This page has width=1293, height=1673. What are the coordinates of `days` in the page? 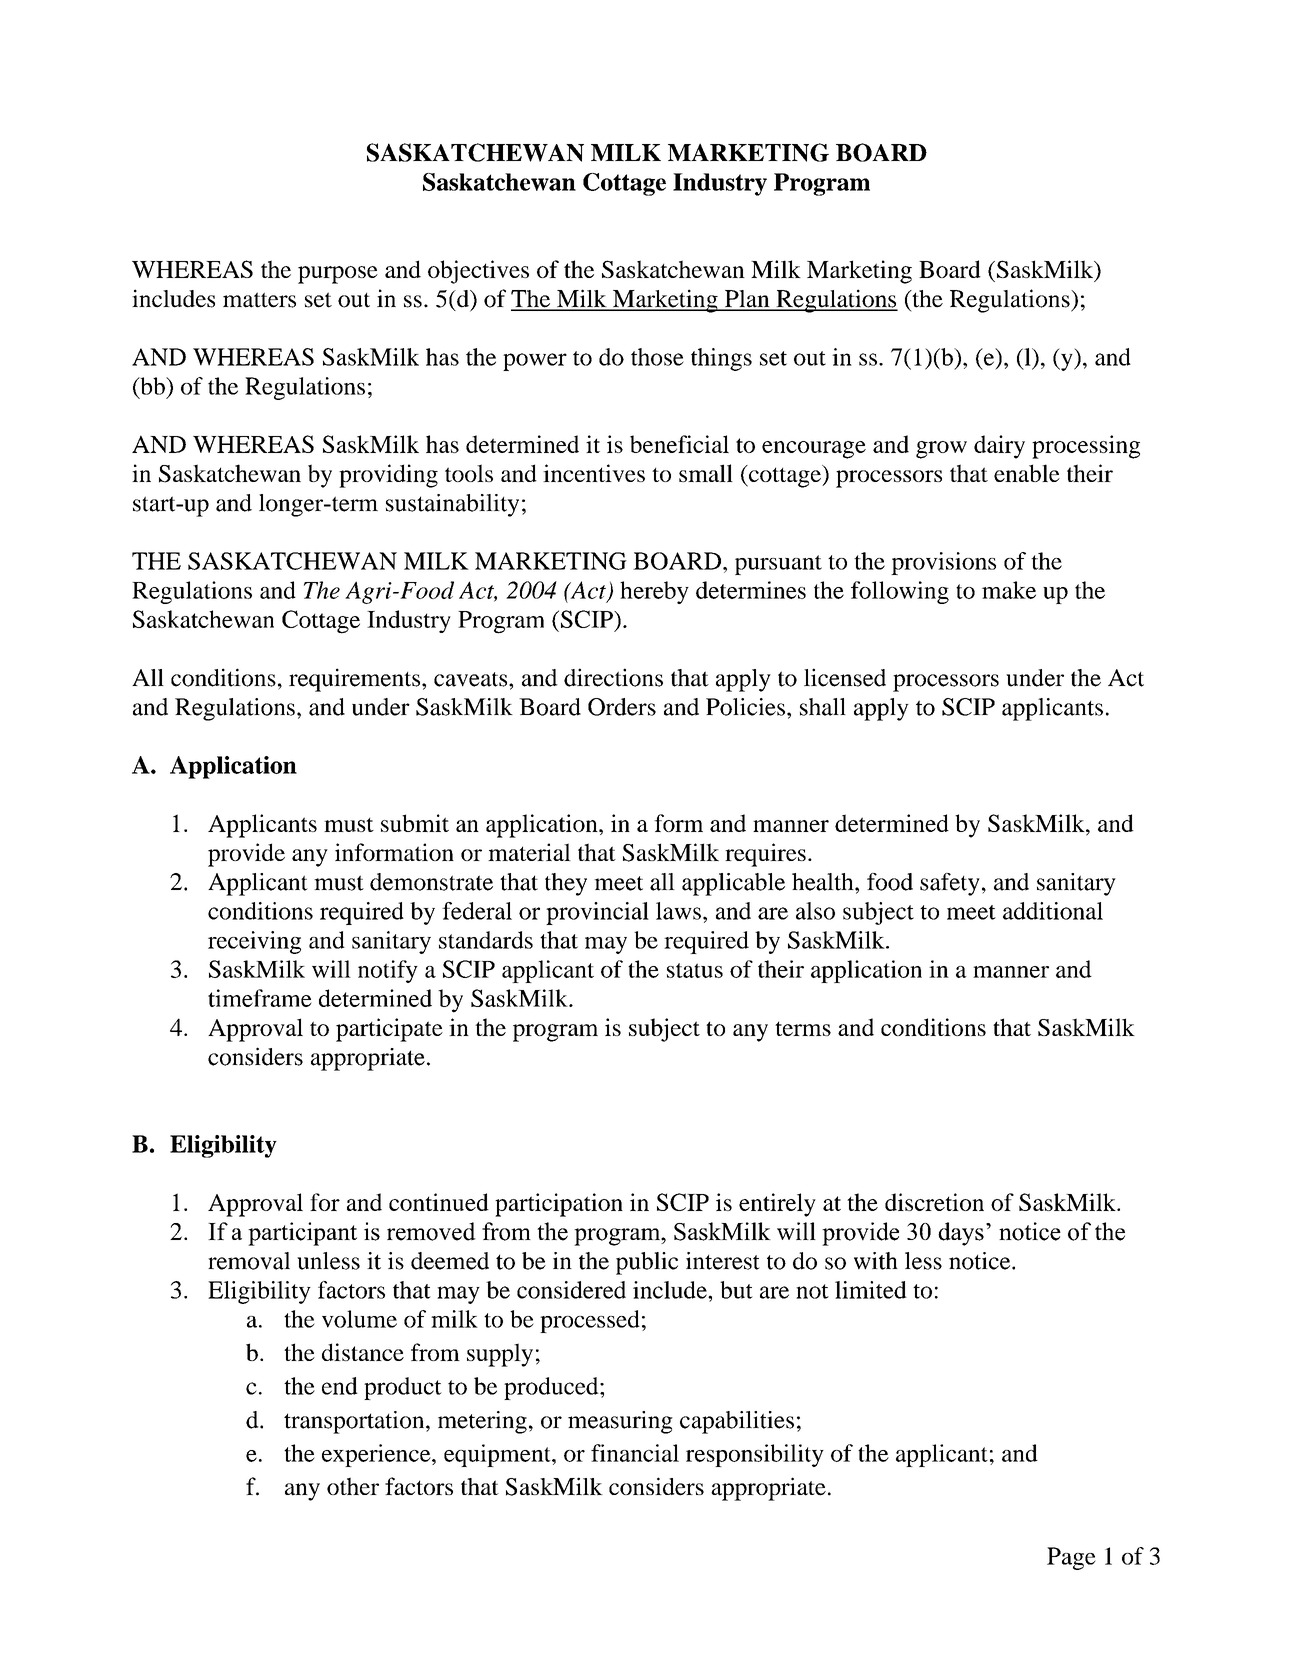 It's located at (961, 1234).
